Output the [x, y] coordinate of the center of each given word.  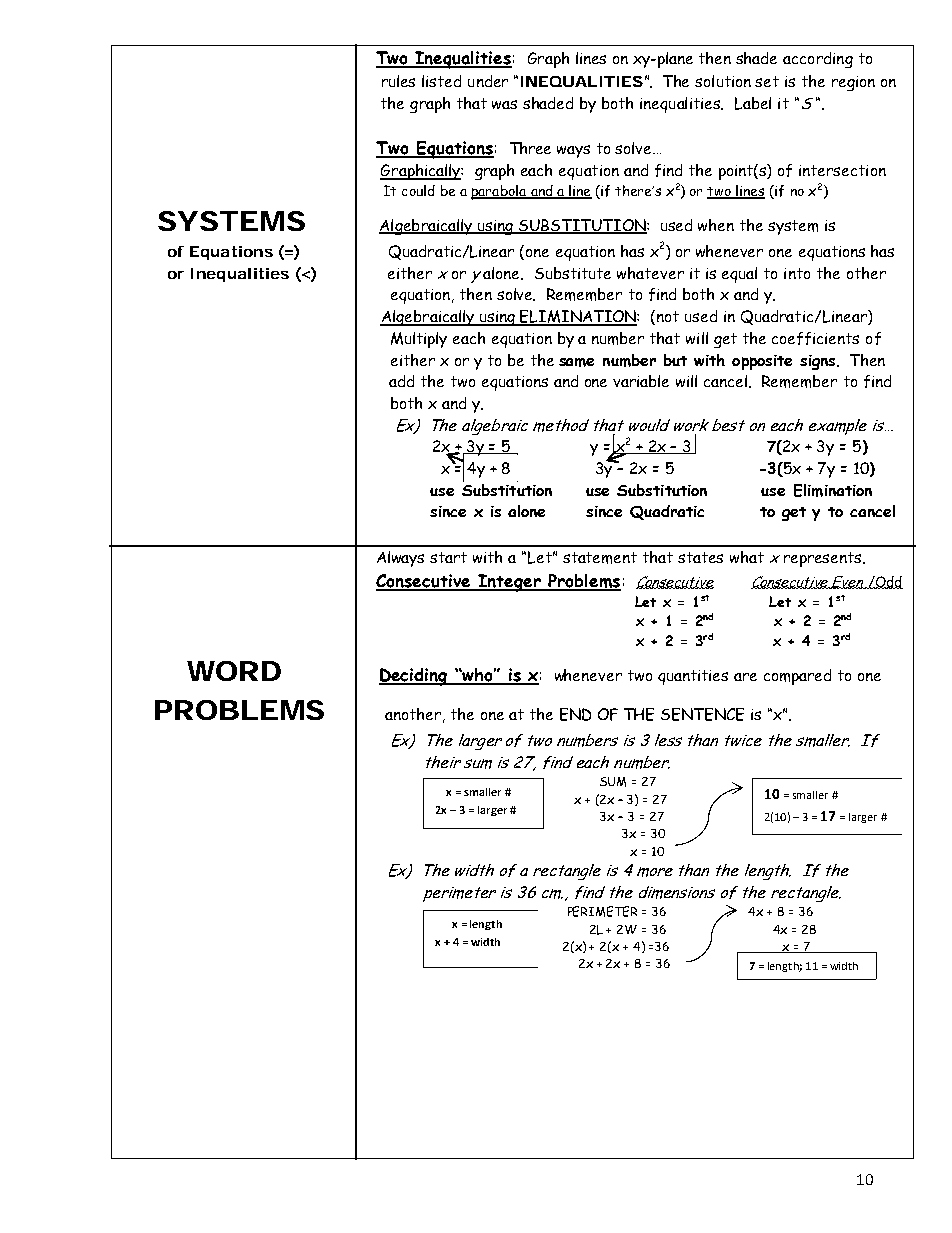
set [767, 81]
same [576, 362]
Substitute [573, 273]
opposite [762, 362]
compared [797, 677]
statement [600, 558]
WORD [234, 671]
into [797, 273]
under [488, 81]
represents [824, 559]
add [401, 381]
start [448, 557]
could [418, 190]
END [575, 714]
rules [398, 81]
